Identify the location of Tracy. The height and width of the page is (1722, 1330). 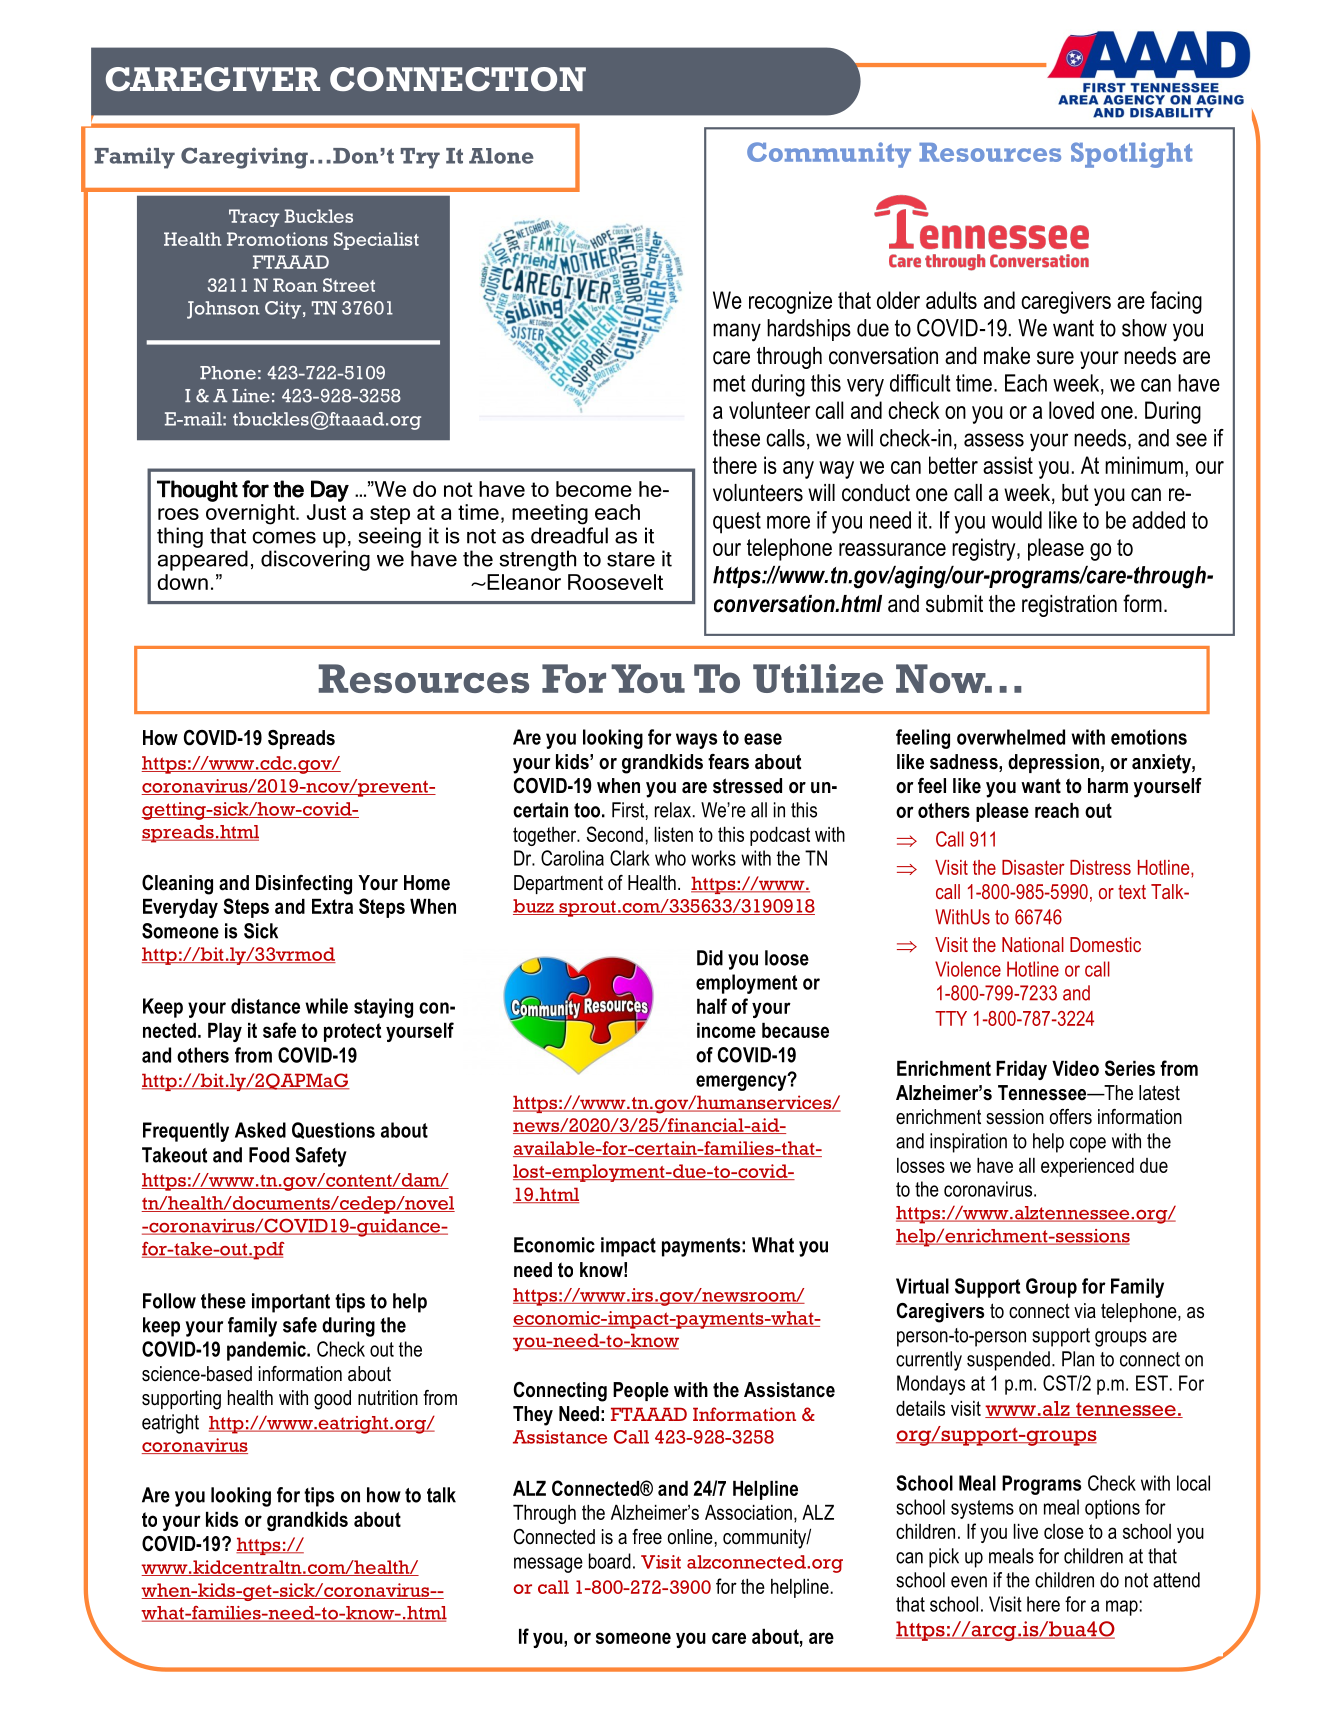
(254, 218).
